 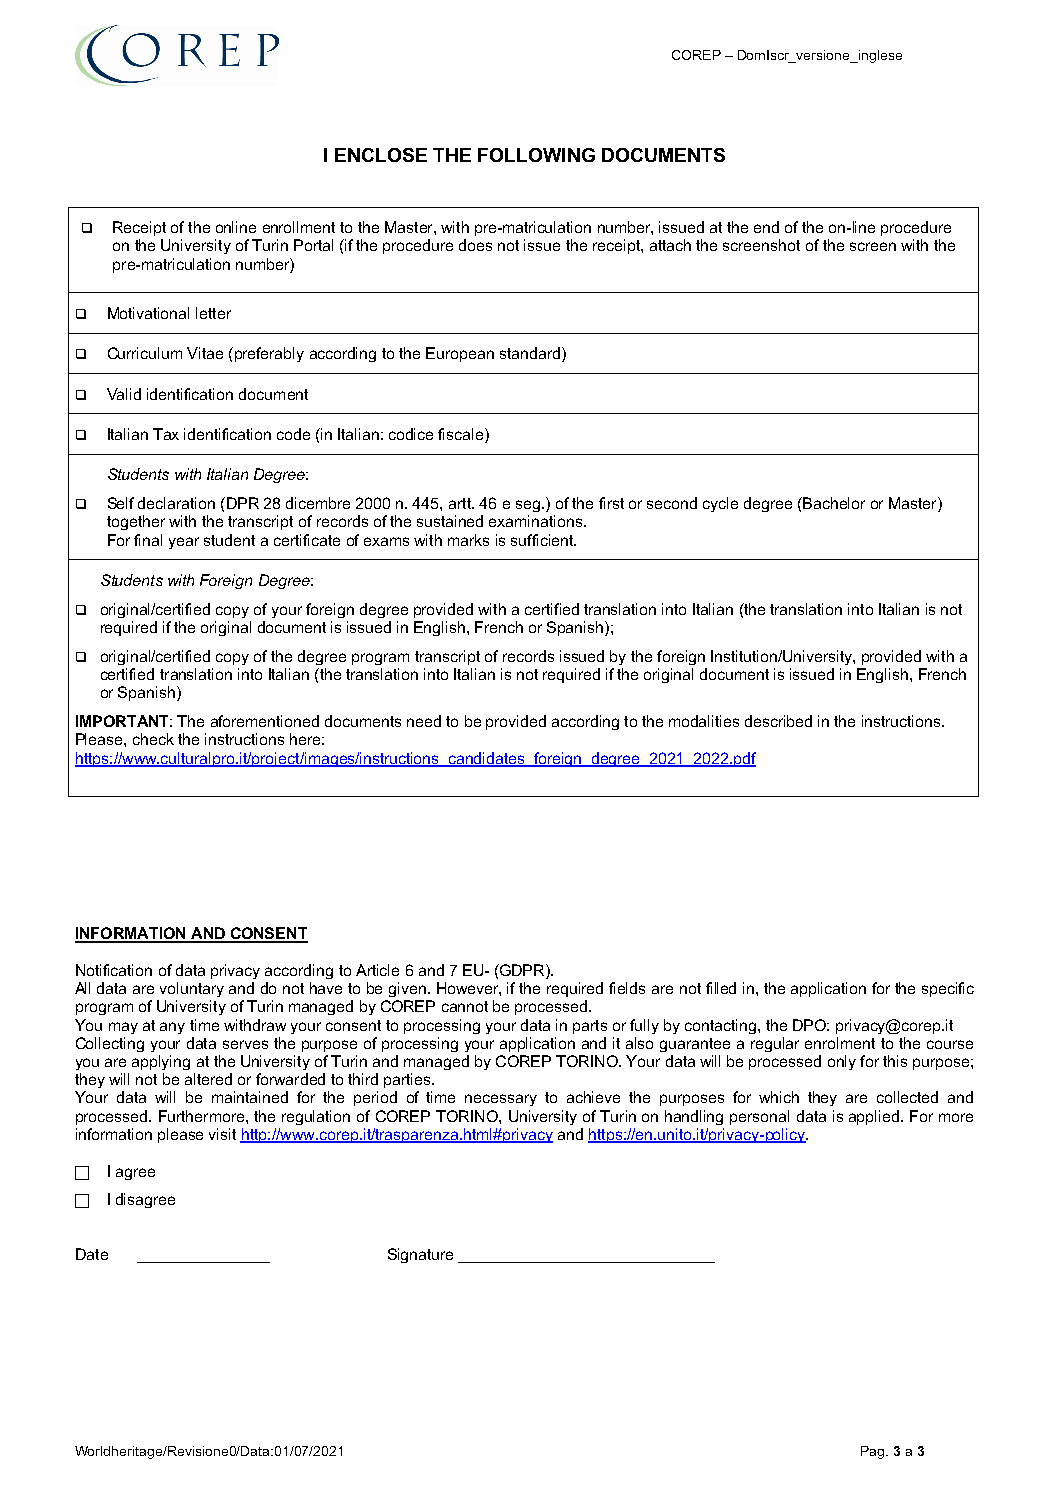 I want to click on need, so click(x=424, y=721).
